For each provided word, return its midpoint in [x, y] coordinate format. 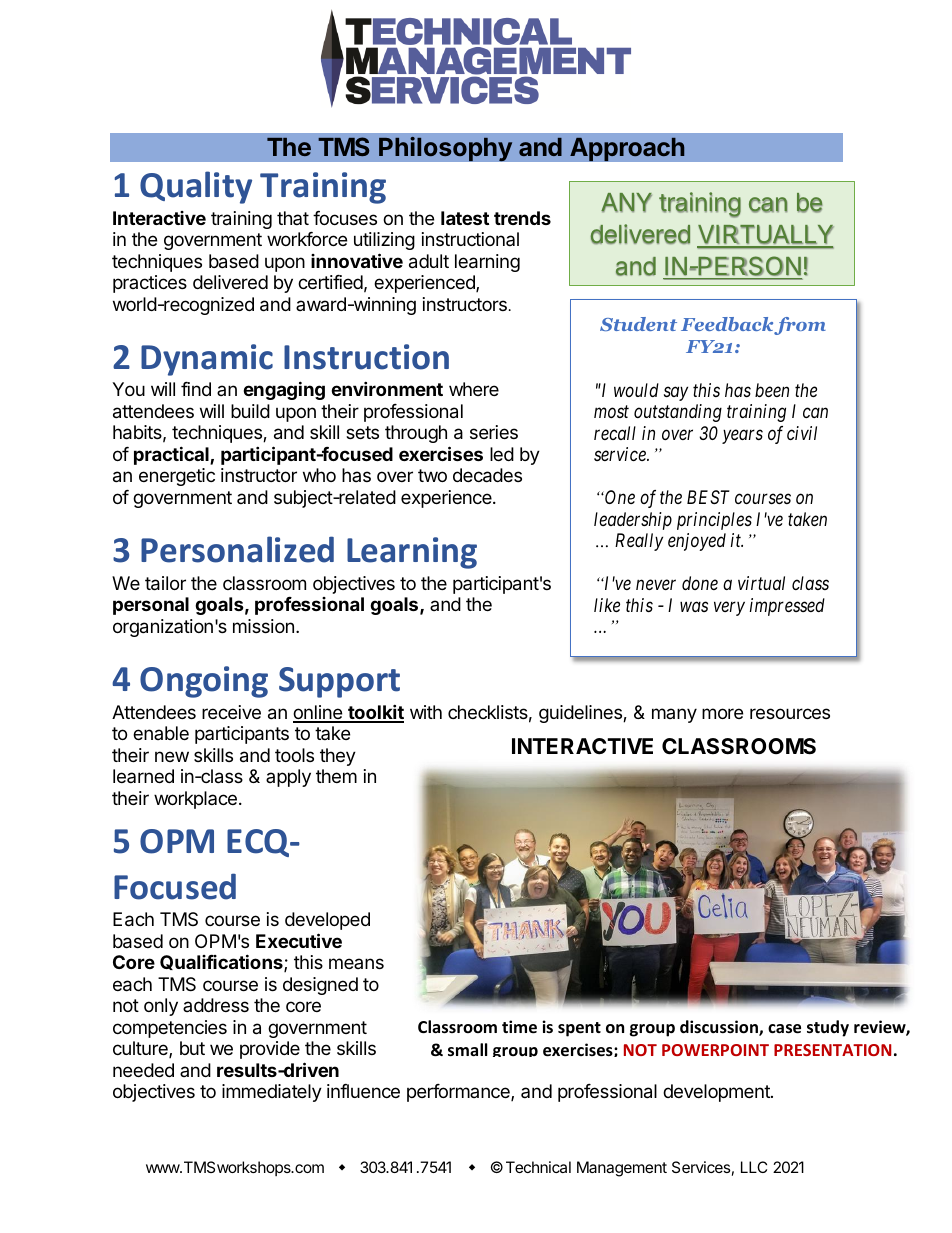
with [426, 712]
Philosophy [446, 149]
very [729, 608]
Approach [627, 149]
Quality [196, 187]
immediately [272, 1093]
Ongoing [204, 682]
